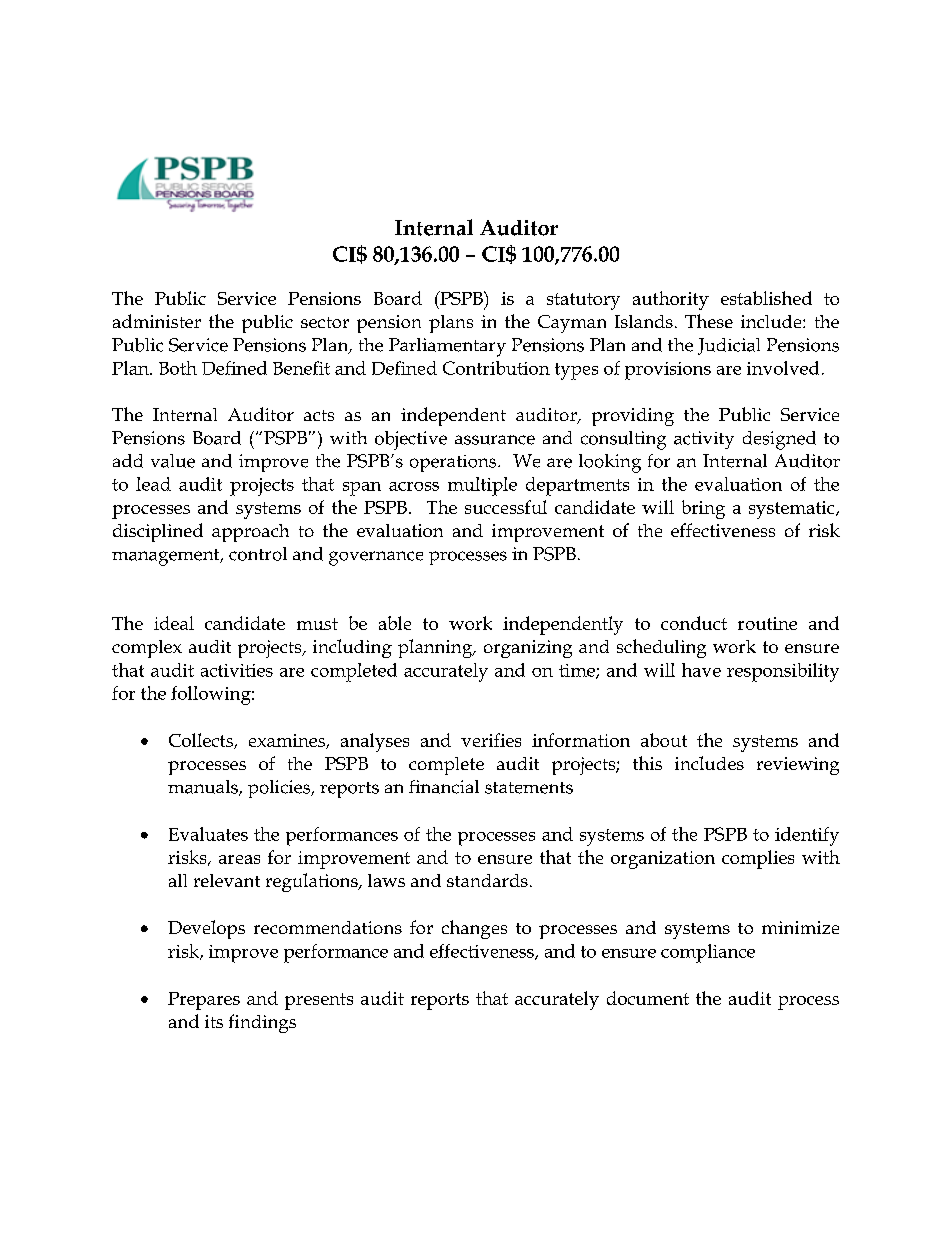 The image size is (952, 1233). I want to click on activities, so click(237, 670).
